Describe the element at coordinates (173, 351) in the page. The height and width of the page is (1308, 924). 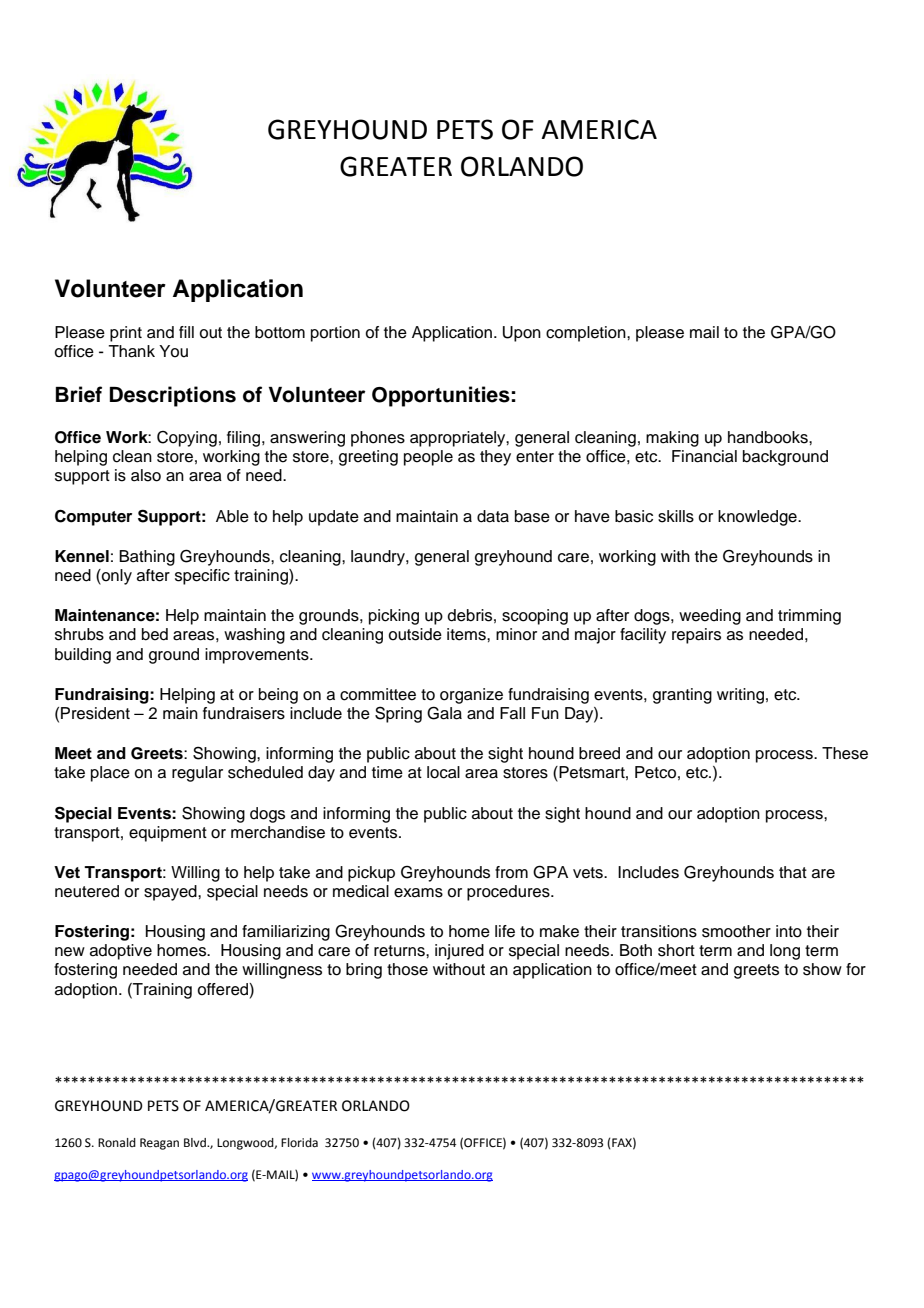
I see `You` at that location.
